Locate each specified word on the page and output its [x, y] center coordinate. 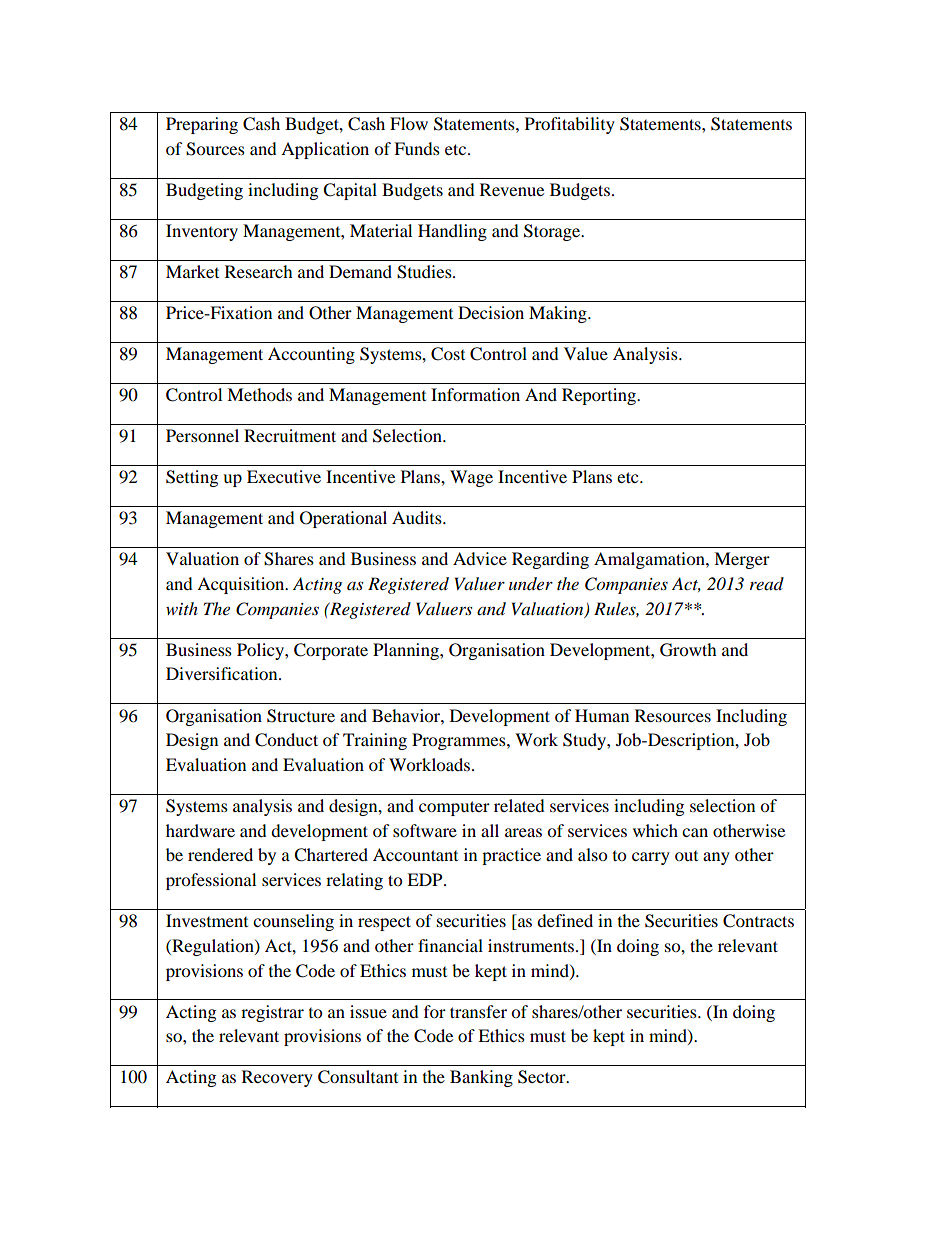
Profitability [570, 125]
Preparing [202, 125]
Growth [688, 650]
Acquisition [242, 585]
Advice [480, 558]
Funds [417, 148]
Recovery [277, 1078]
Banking [481, 1078]
